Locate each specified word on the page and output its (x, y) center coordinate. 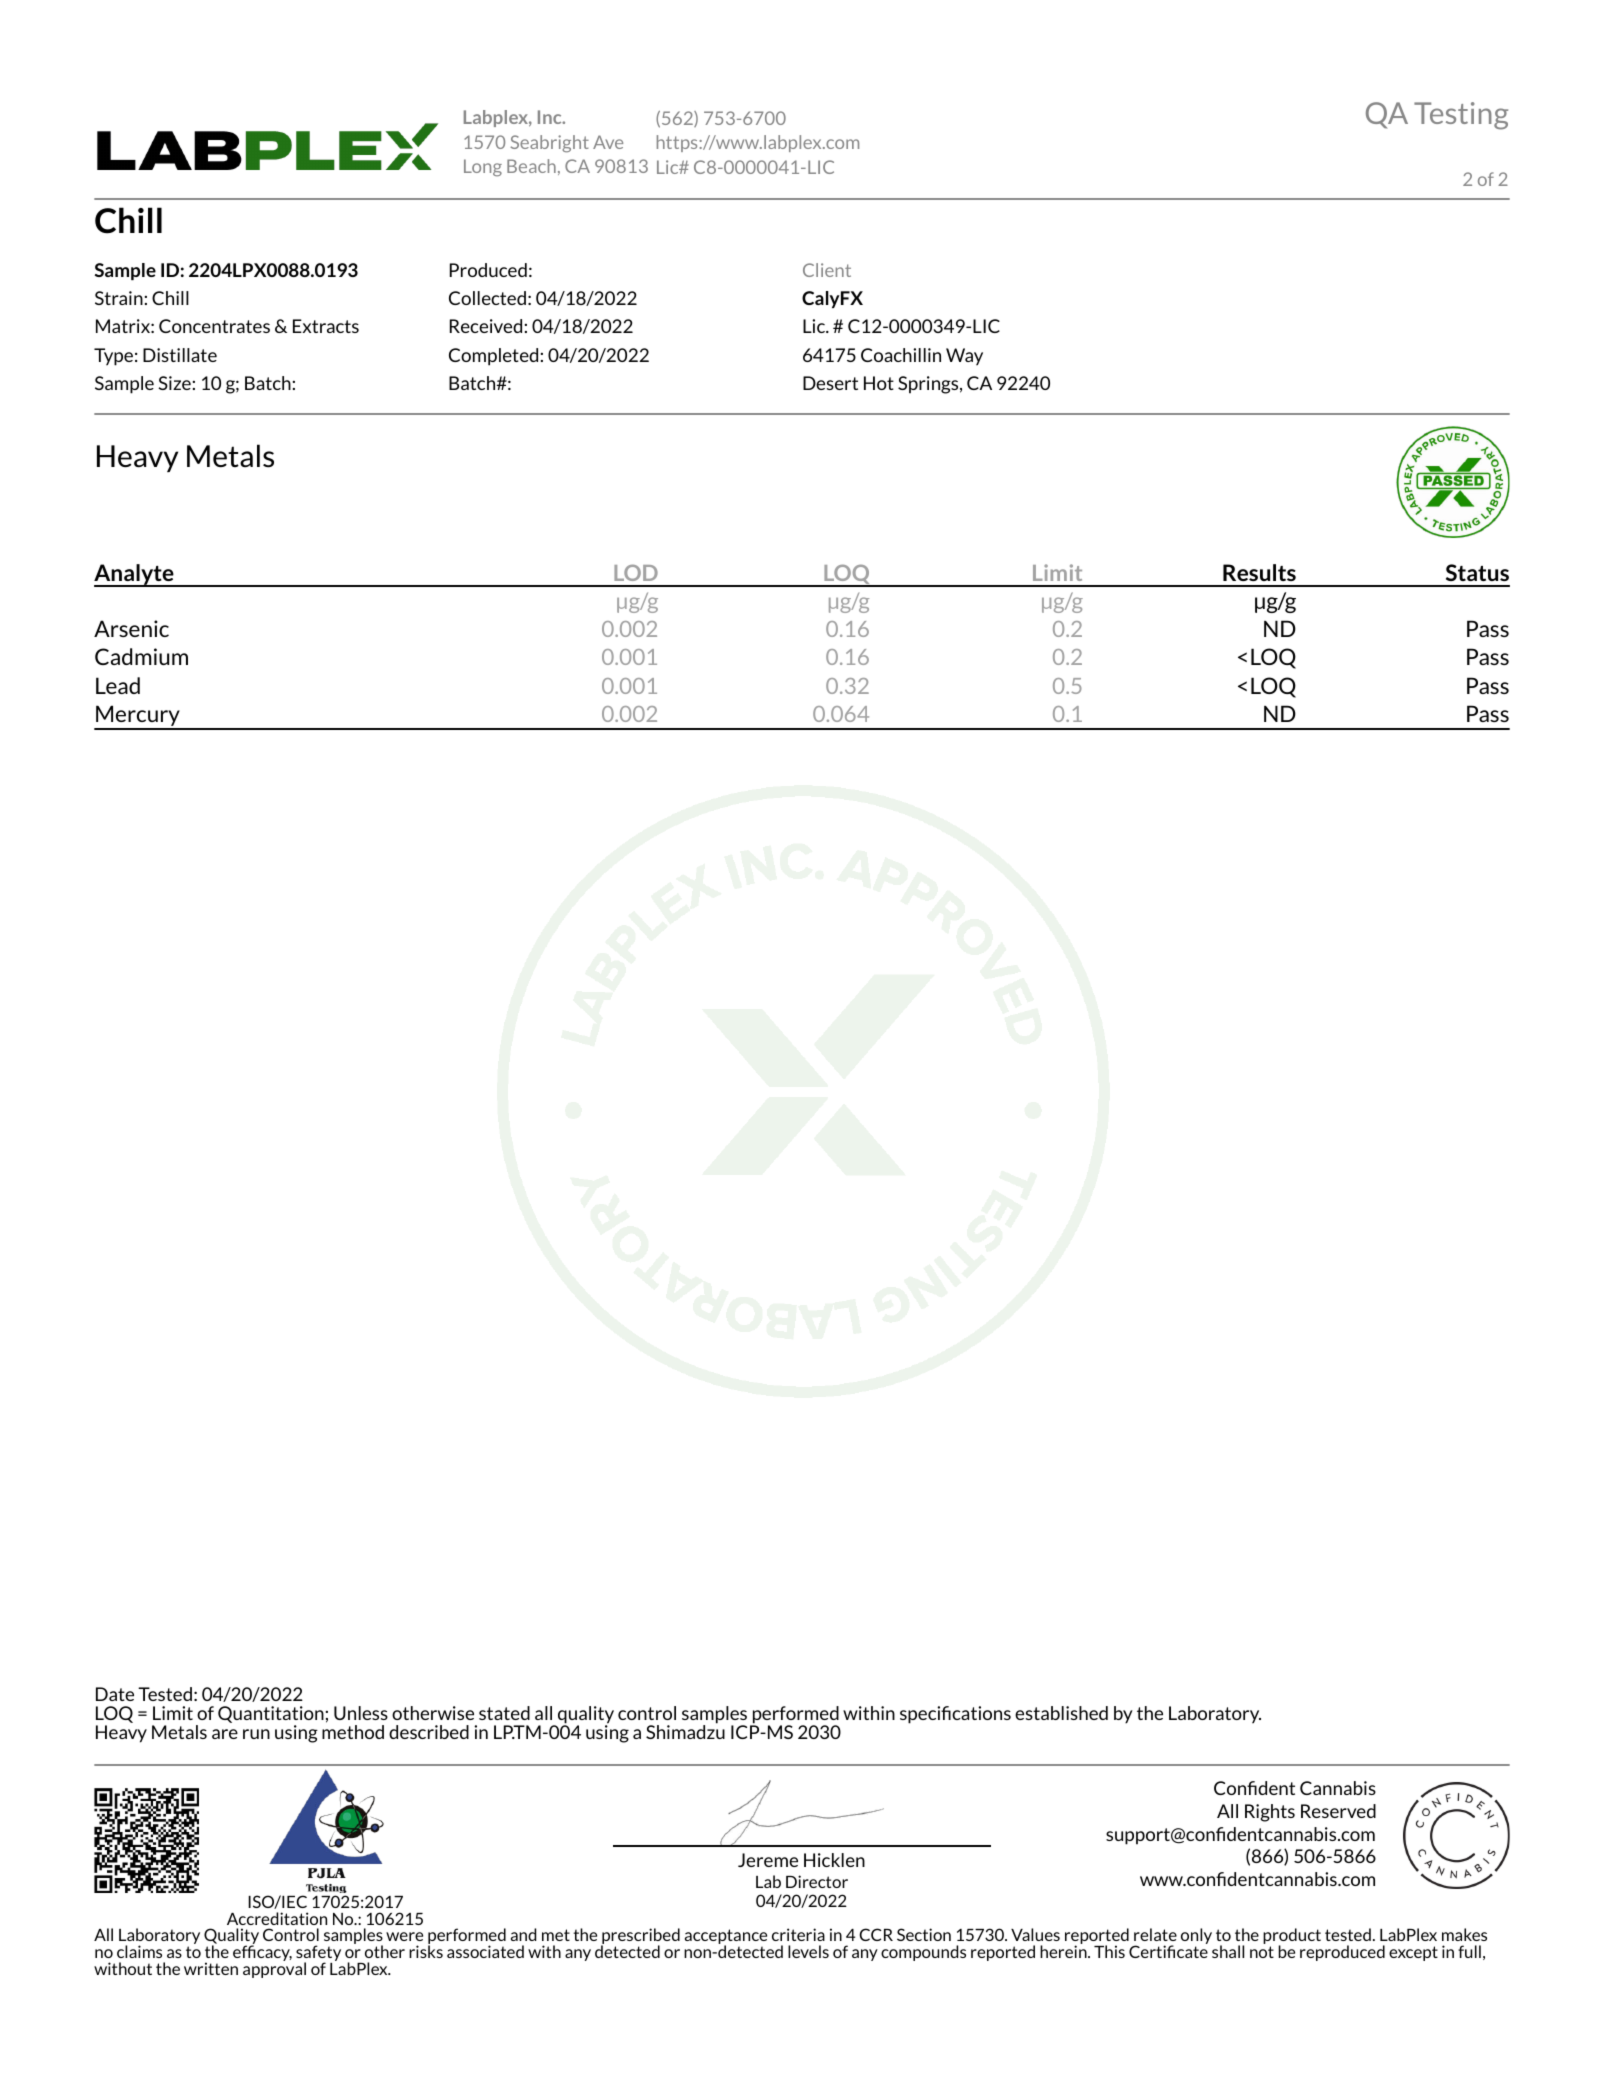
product (1292, 1937)
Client (827, 270)
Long (483, 168)
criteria (798, 1934)
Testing (1461, 116)
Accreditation (277, 1920)
